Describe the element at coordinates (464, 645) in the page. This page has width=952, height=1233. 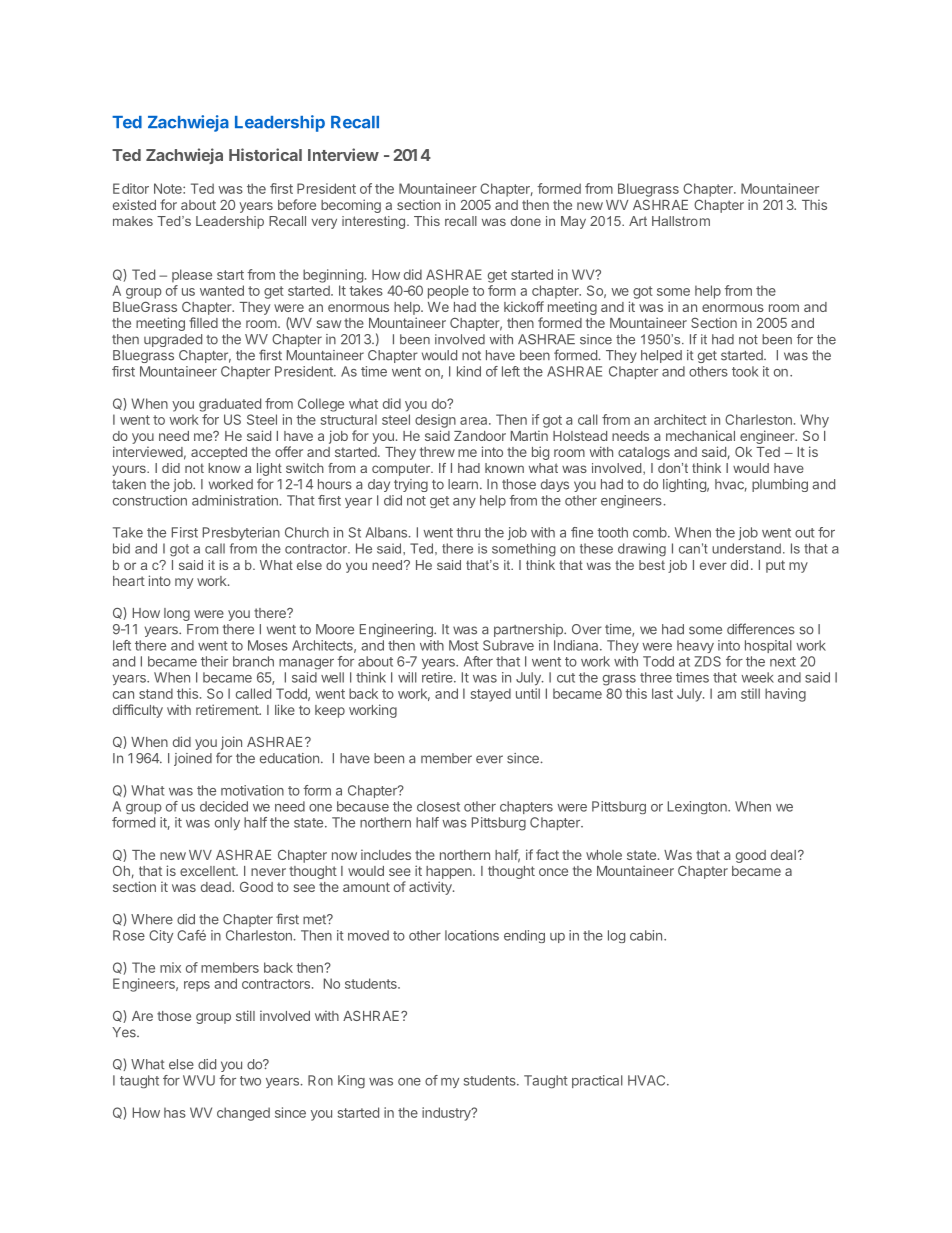
I see `Most` at that location.
